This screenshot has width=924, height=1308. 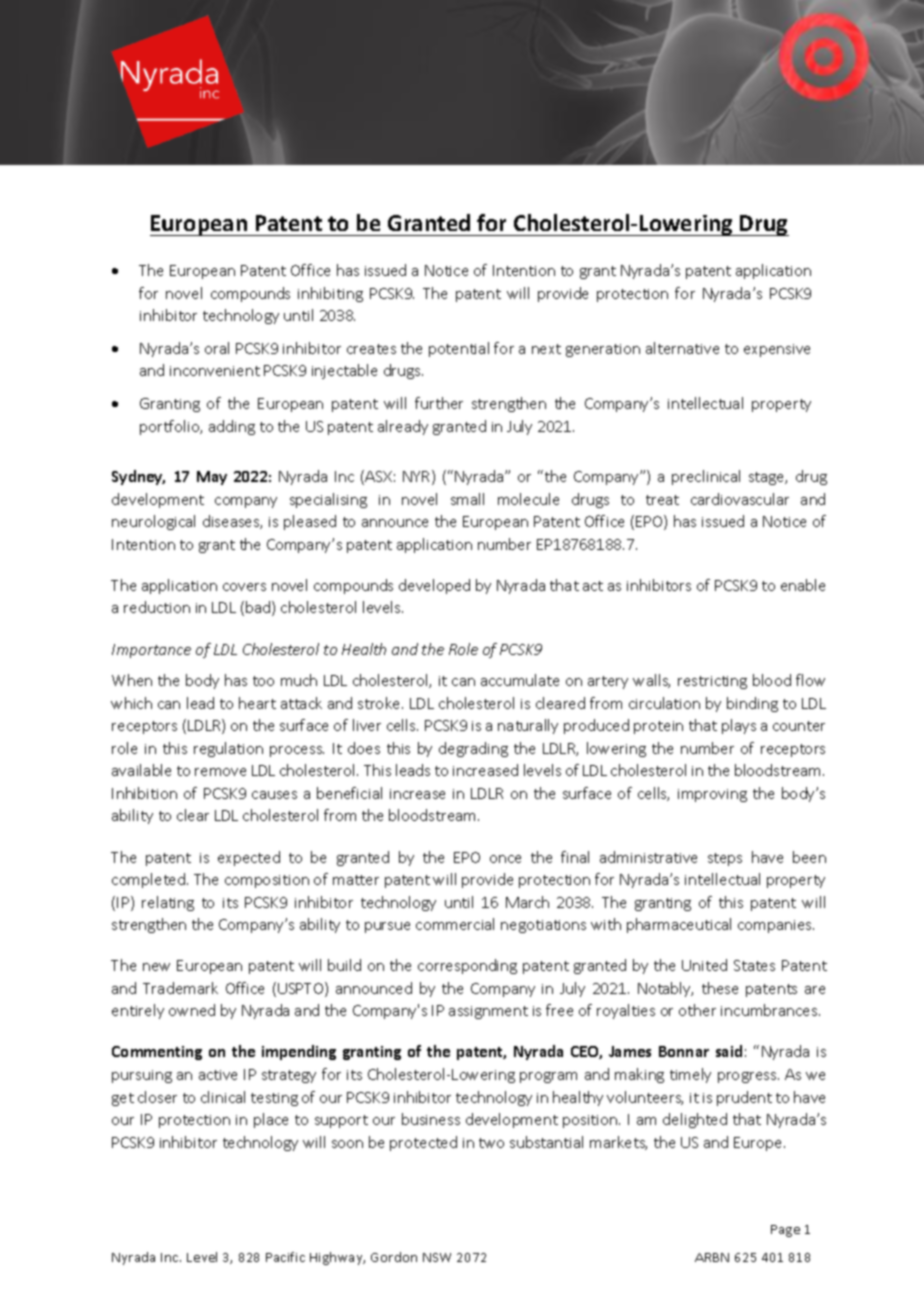 What do you see at coordinates (682, 348) in the screenshot?
I see `alternative` at bounding box center [682, 348].
